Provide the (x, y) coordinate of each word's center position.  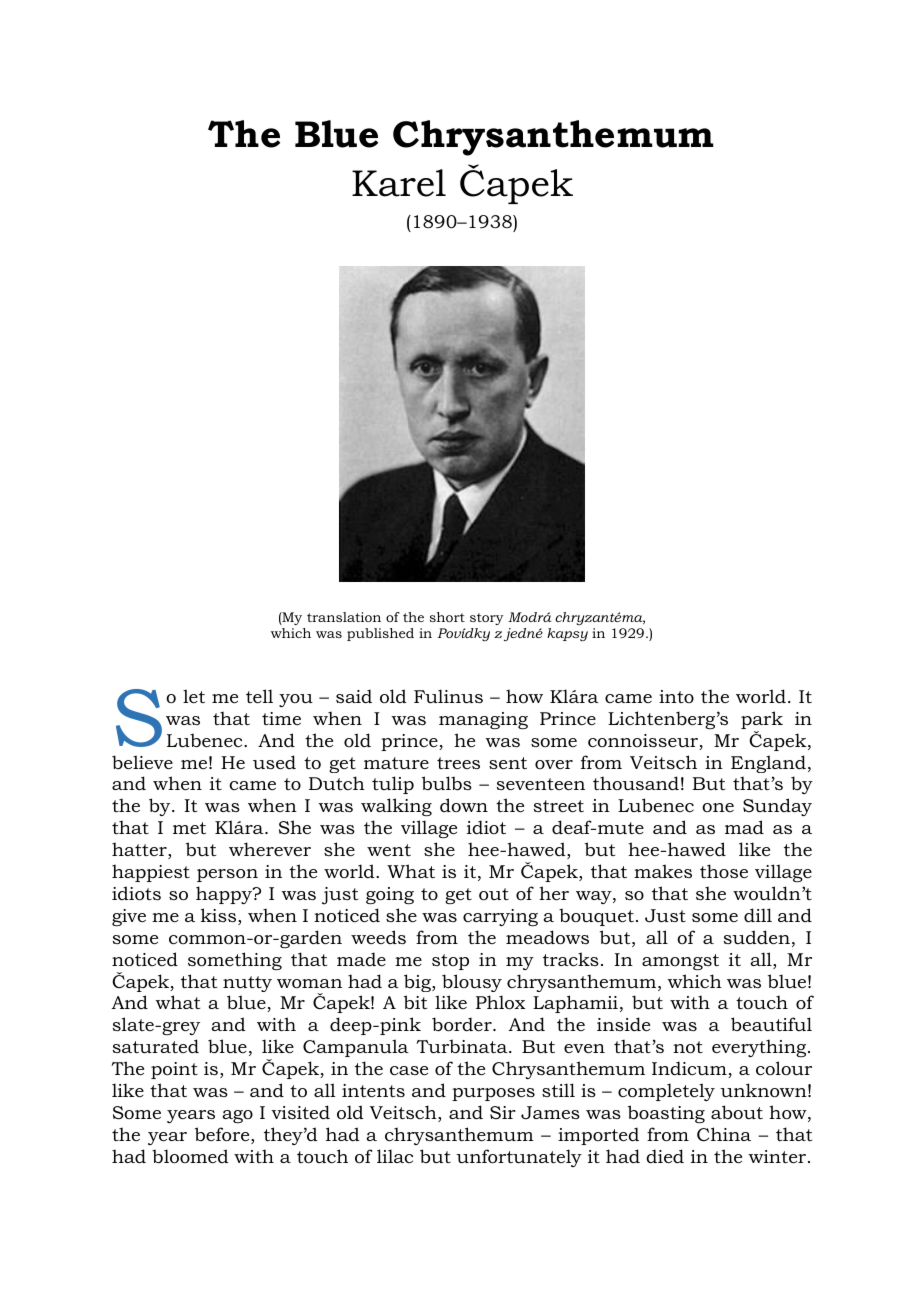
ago (237, 1116)
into (676, 696)
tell (259, 696)
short (447, 617)
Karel (399, 183)
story (487, 619)
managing (483, 720)
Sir (503, 1112)
